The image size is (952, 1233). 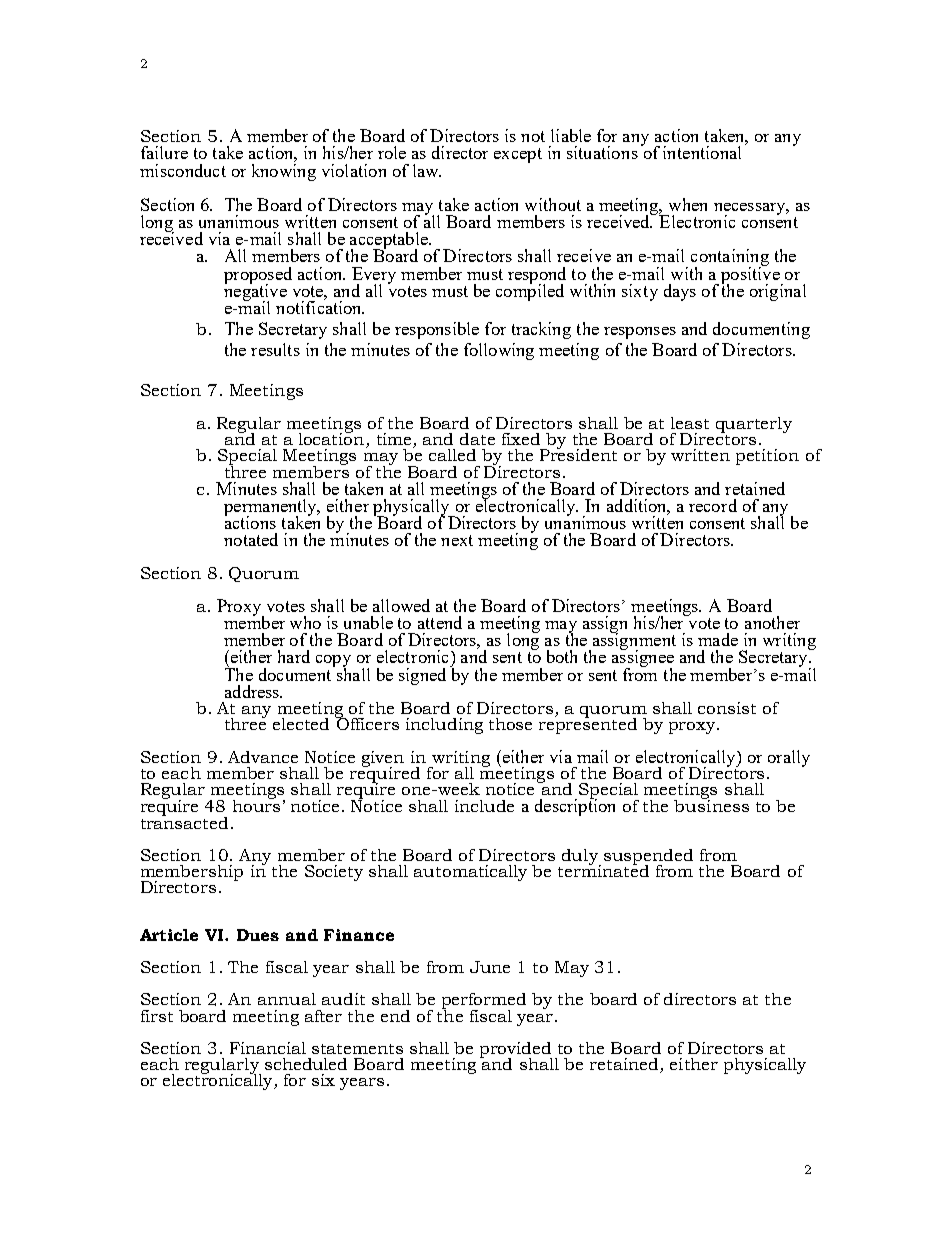 I want to click on Advance, so click(x=263, y=757).
